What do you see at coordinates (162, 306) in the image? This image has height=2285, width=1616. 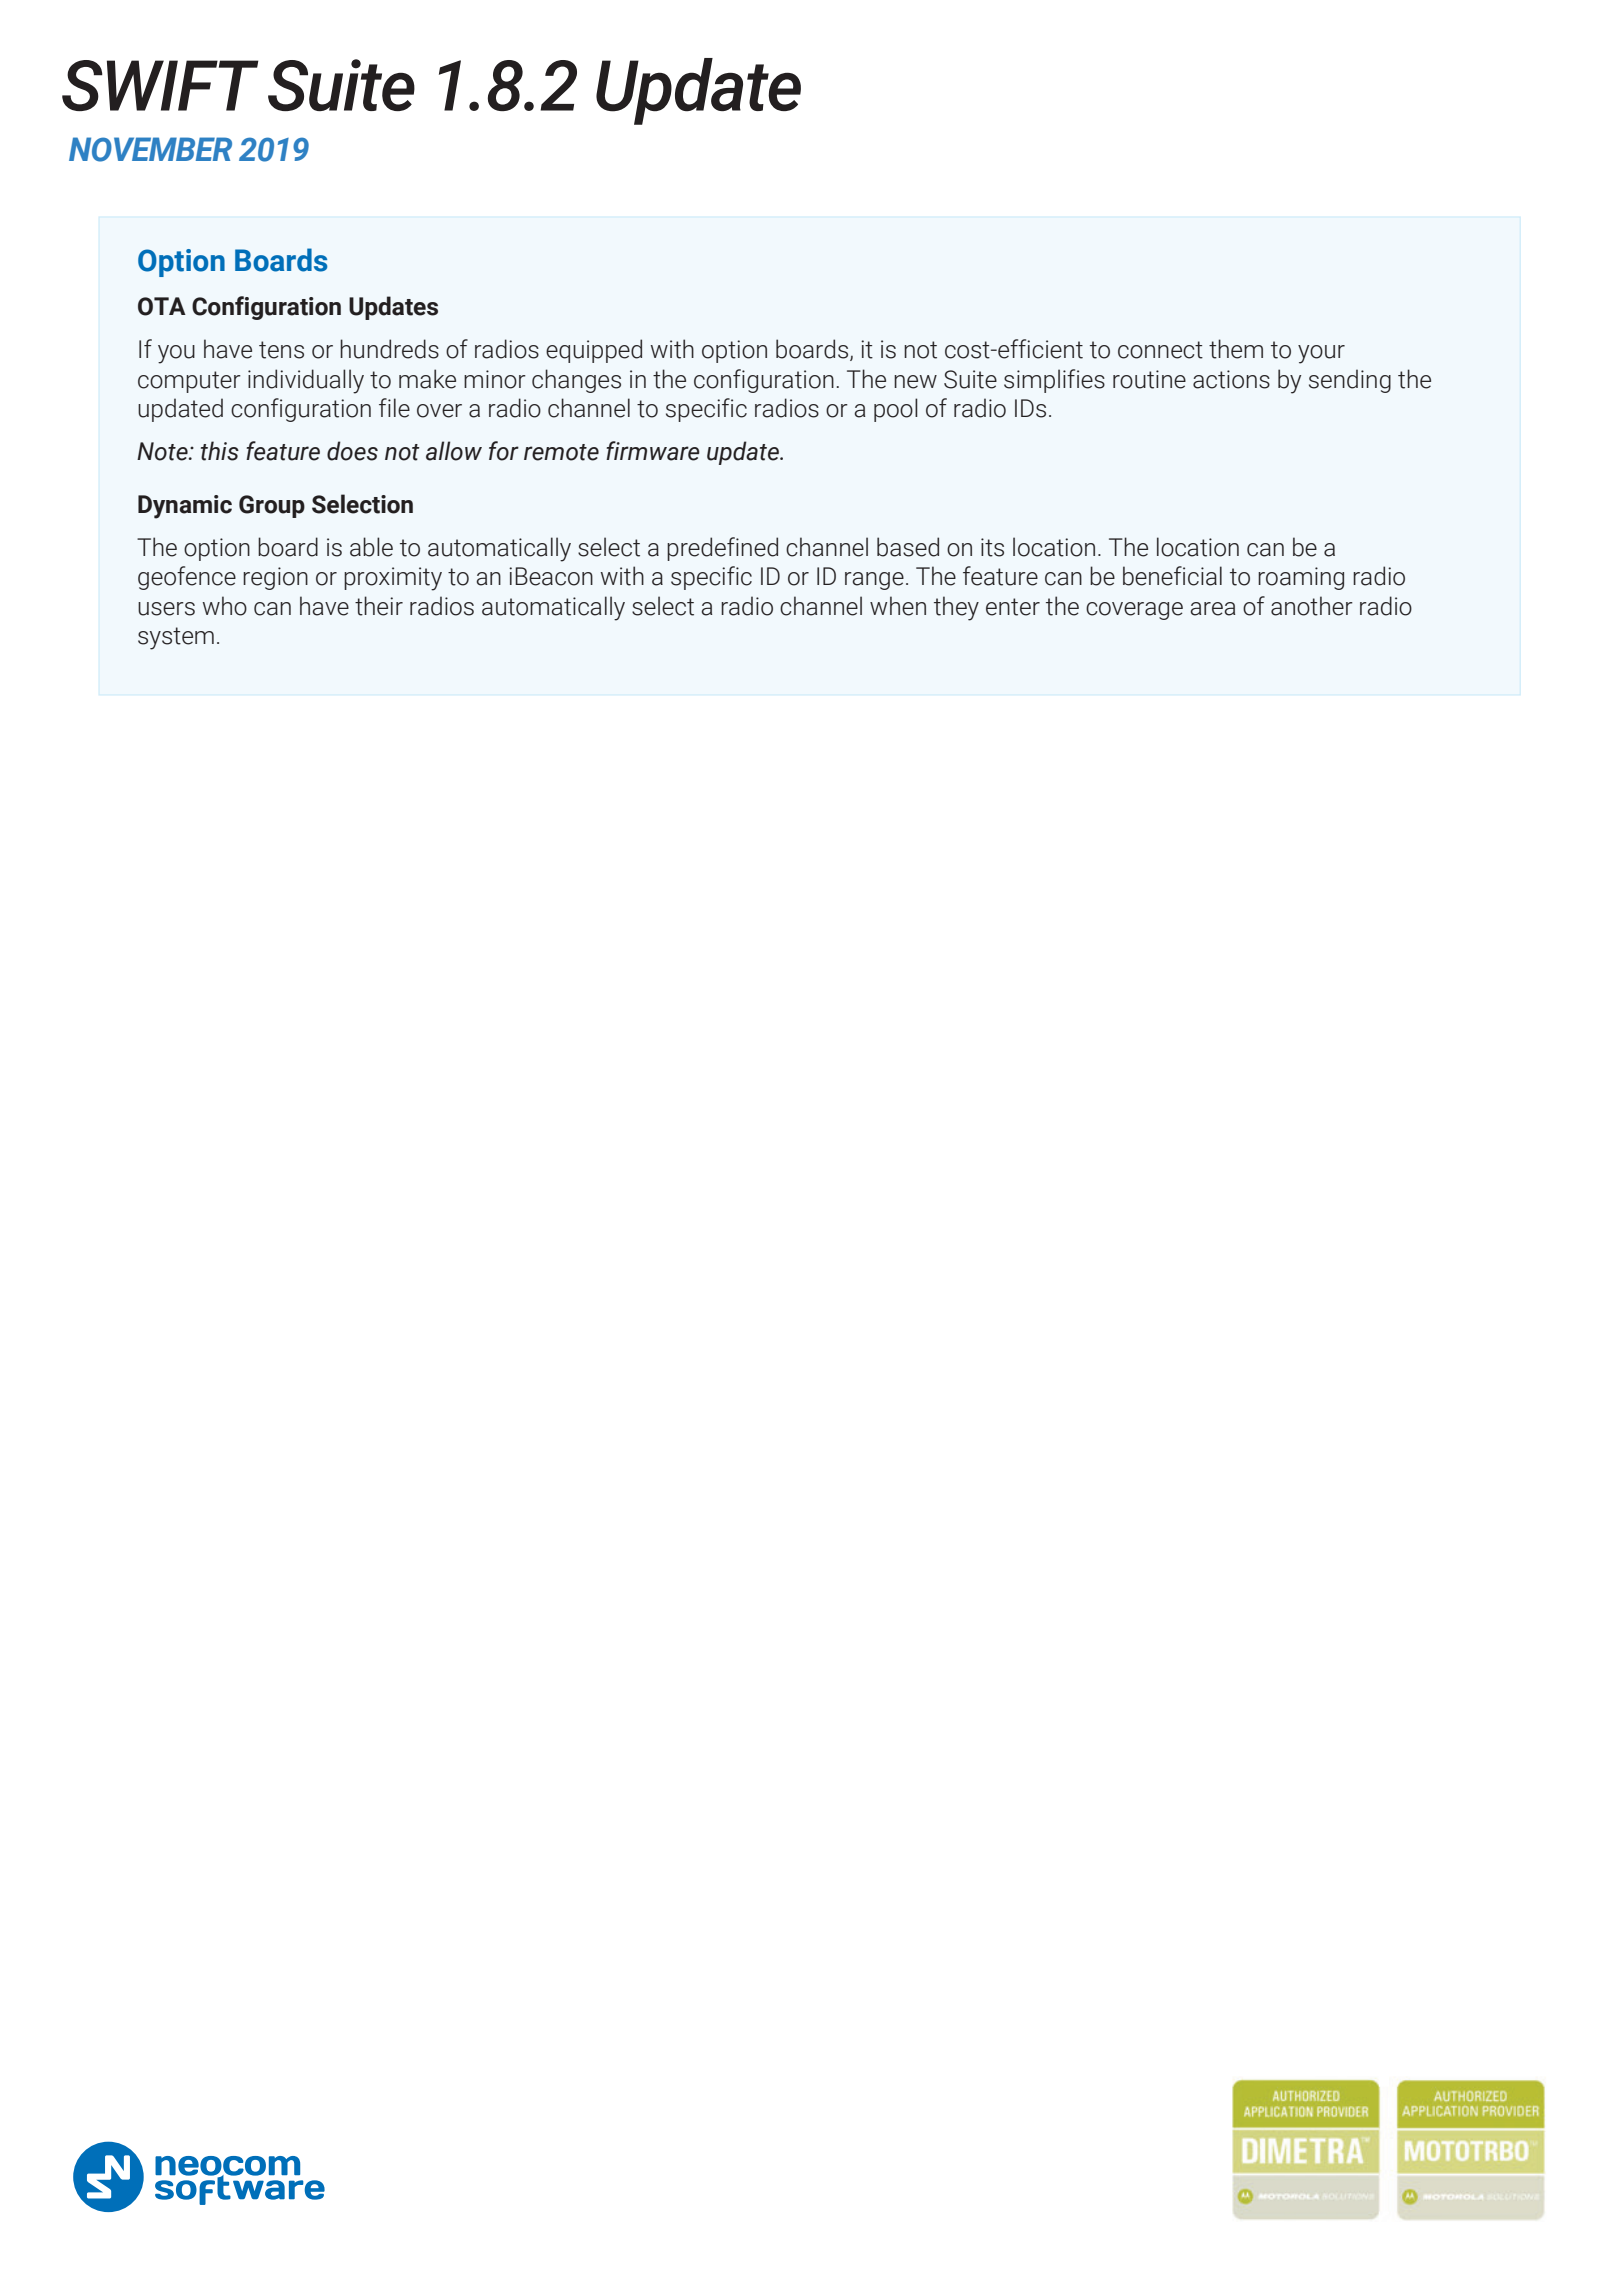 I see `OTA` at bounding box center [162, 306].
